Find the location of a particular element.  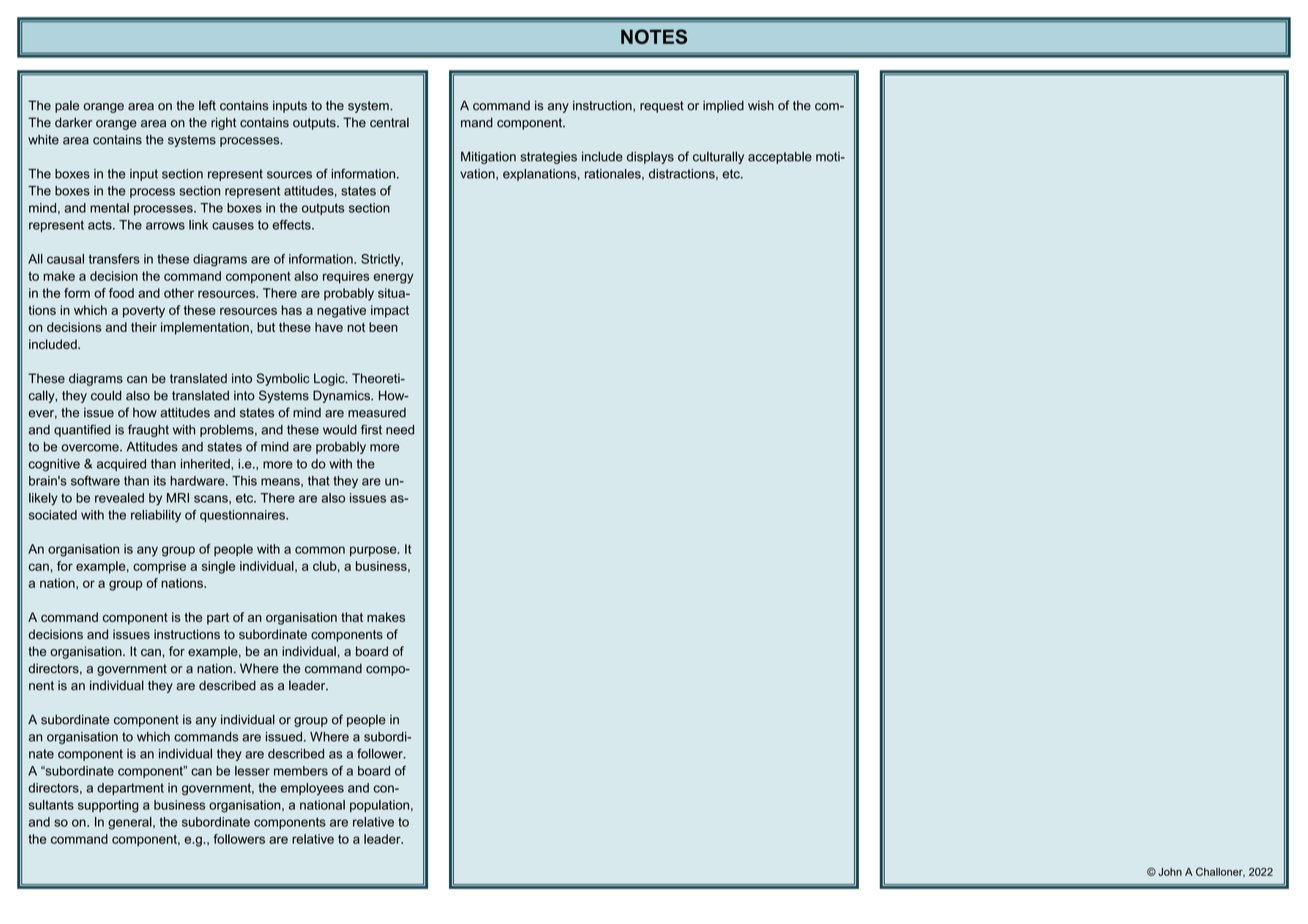

inherited is located at coordinates (206, 464).
